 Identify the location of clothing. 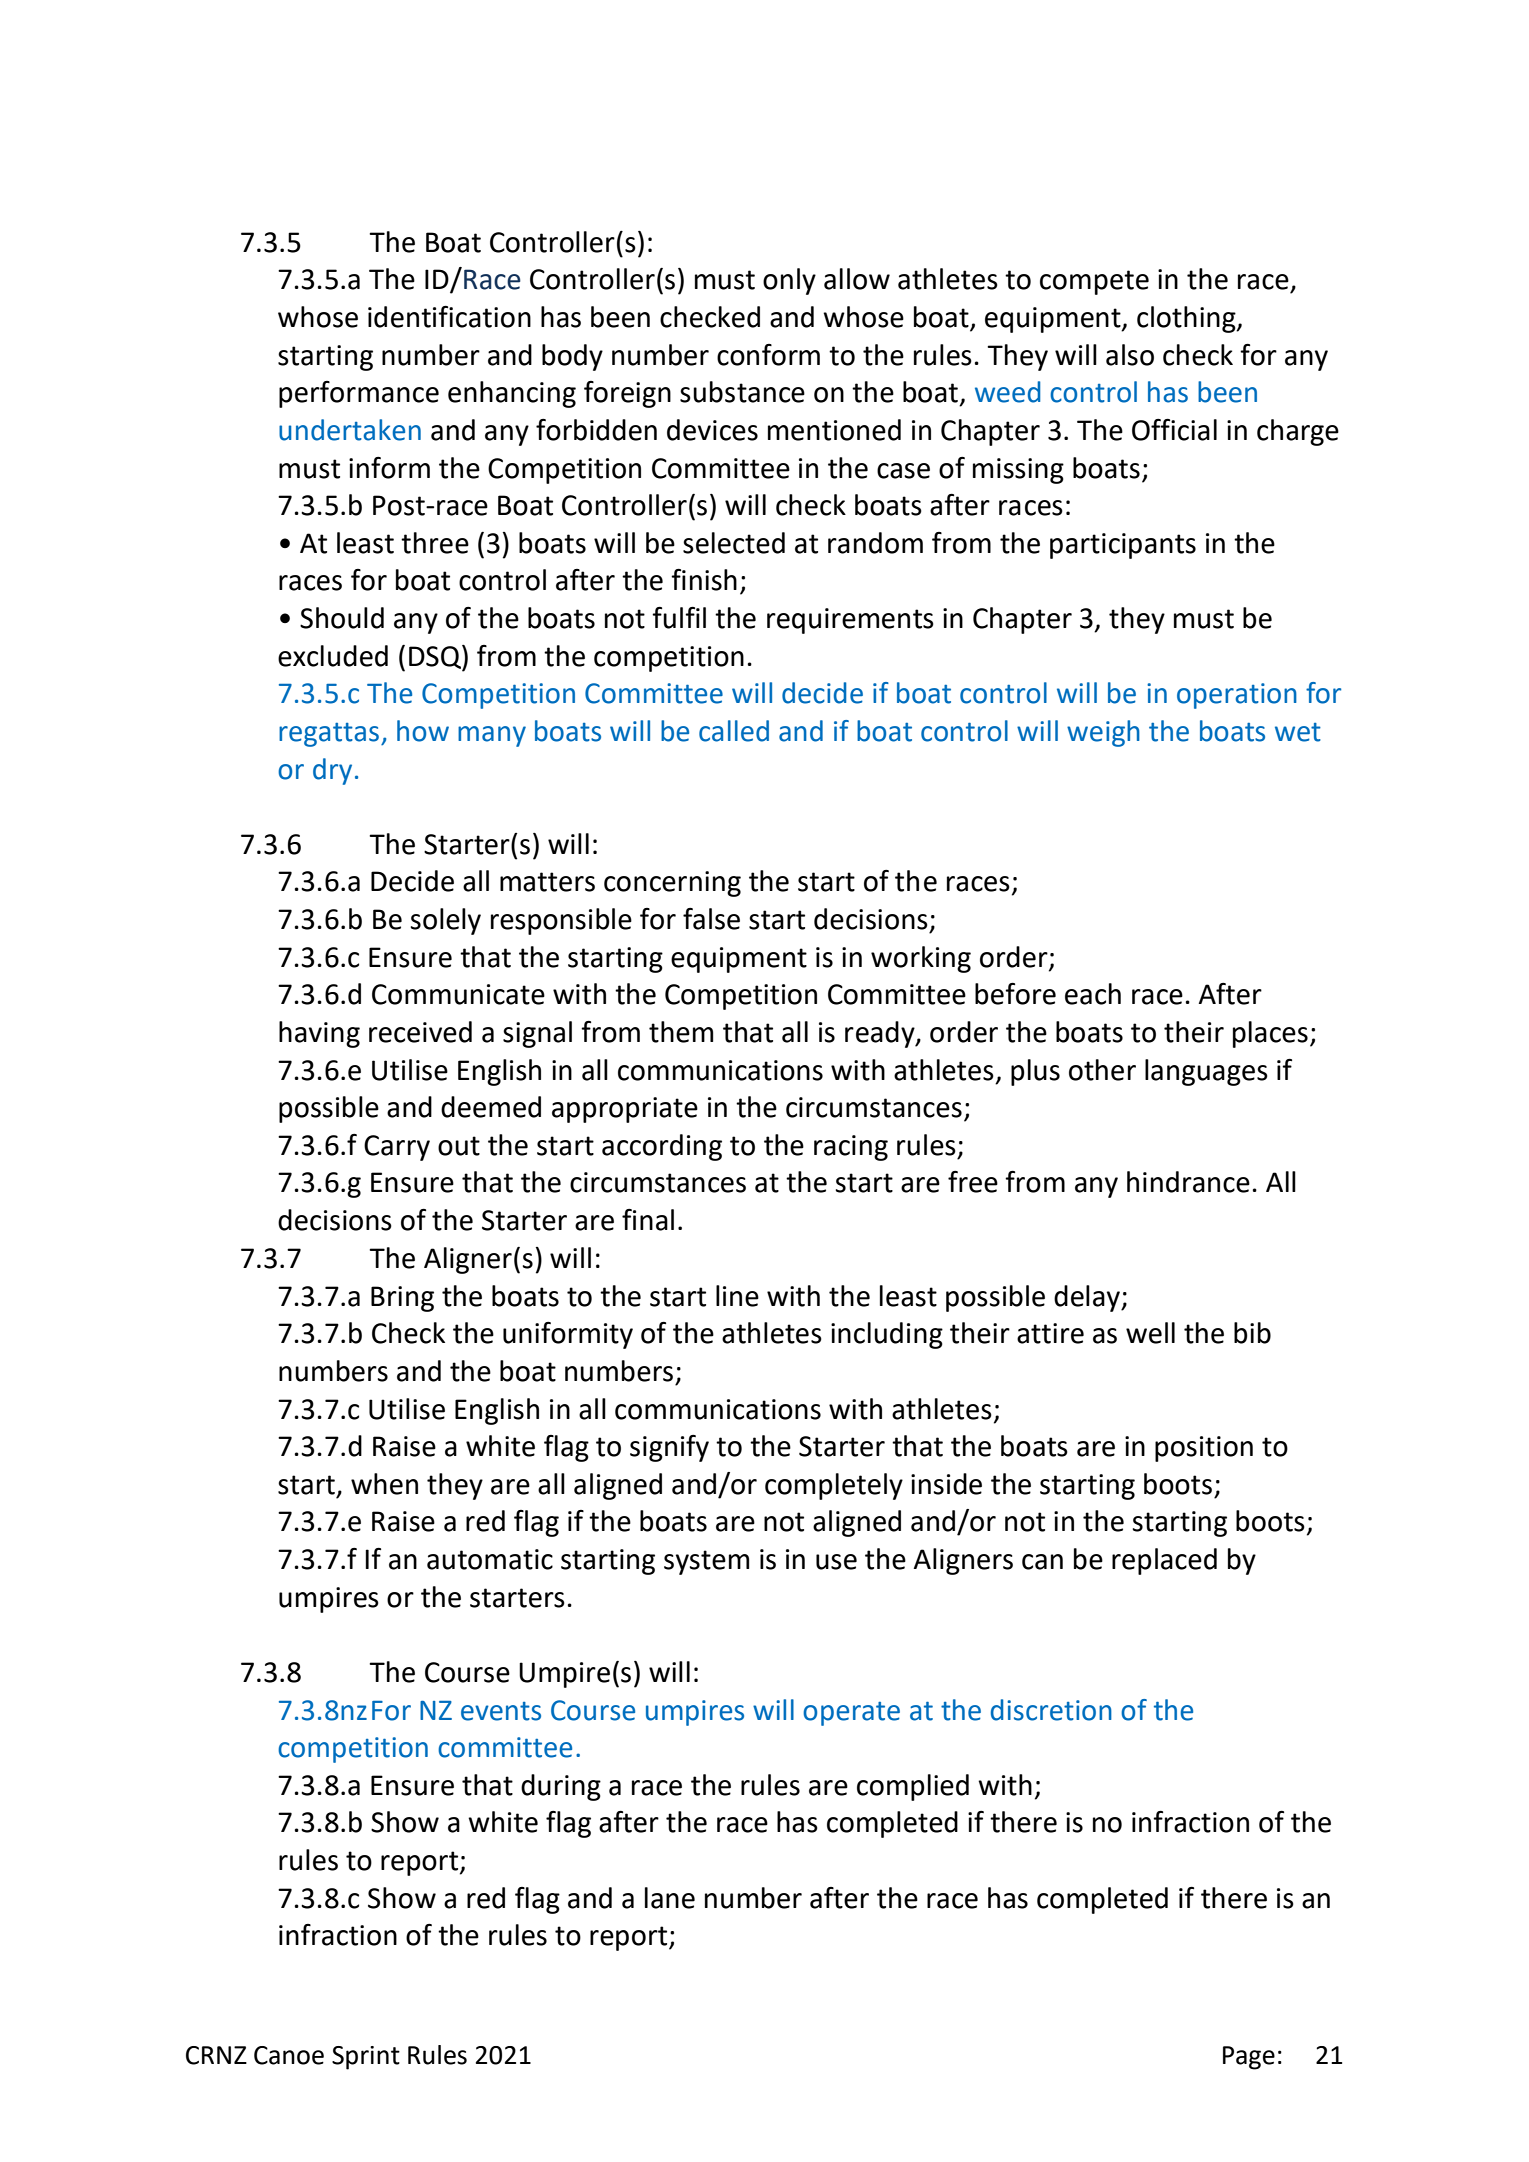
(1187, 319).
